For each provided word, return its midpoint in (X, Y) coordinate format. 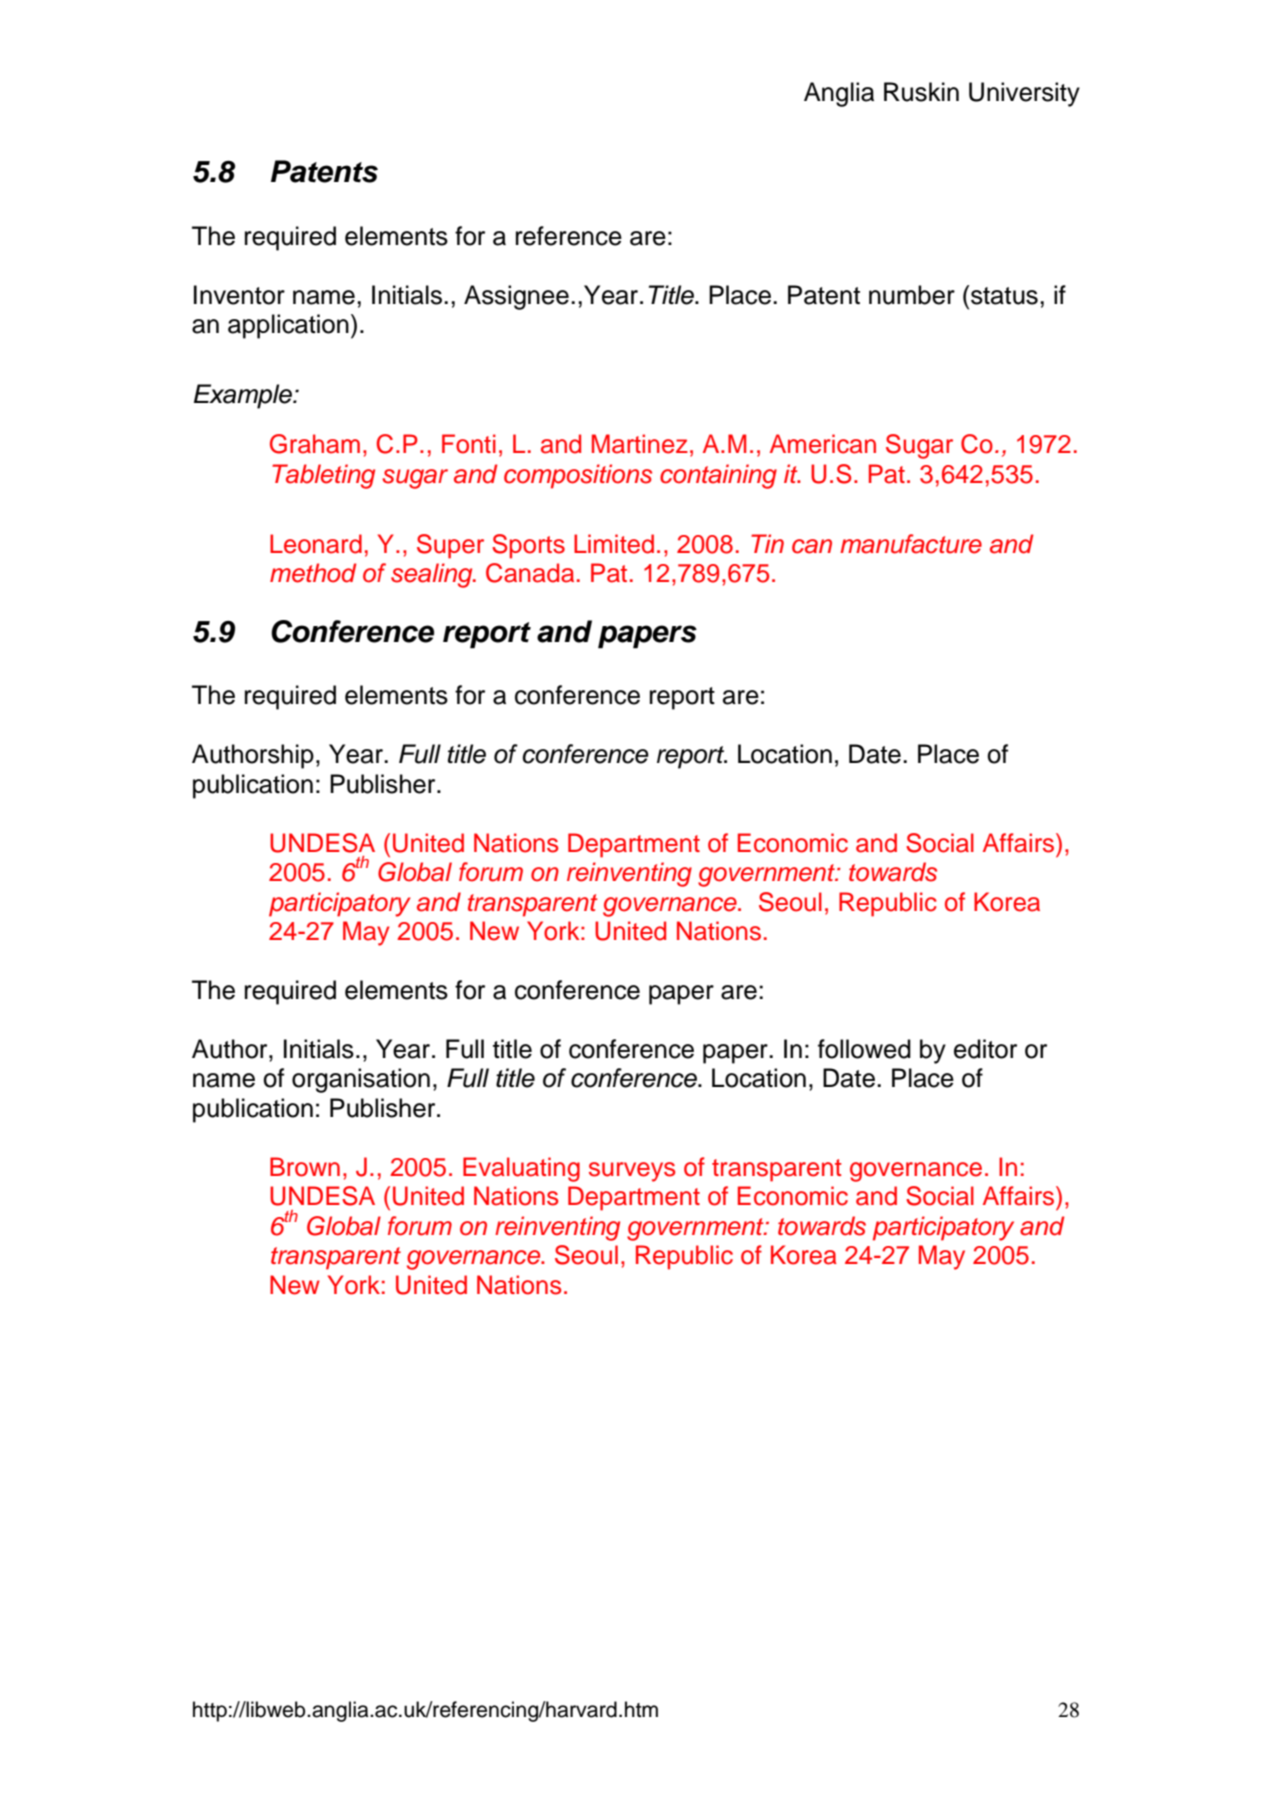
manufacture (911, 544)
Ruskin (921, 92)
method (313, 573)
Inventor (239, 295)
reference (569, 236)
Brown (305, 1167)
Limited (614, 544)
